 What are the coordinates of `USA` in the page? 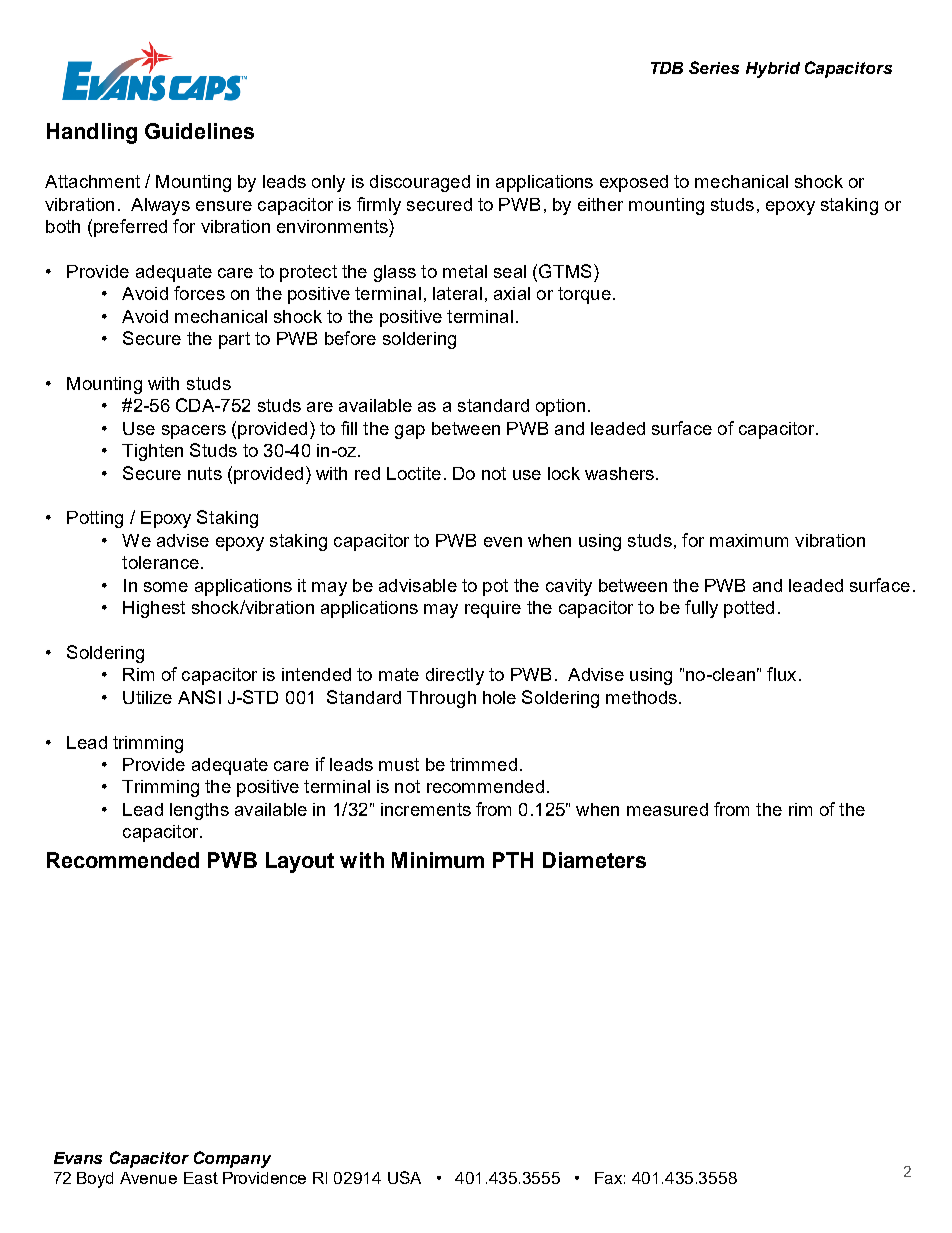 It's located at (404, 1177).
